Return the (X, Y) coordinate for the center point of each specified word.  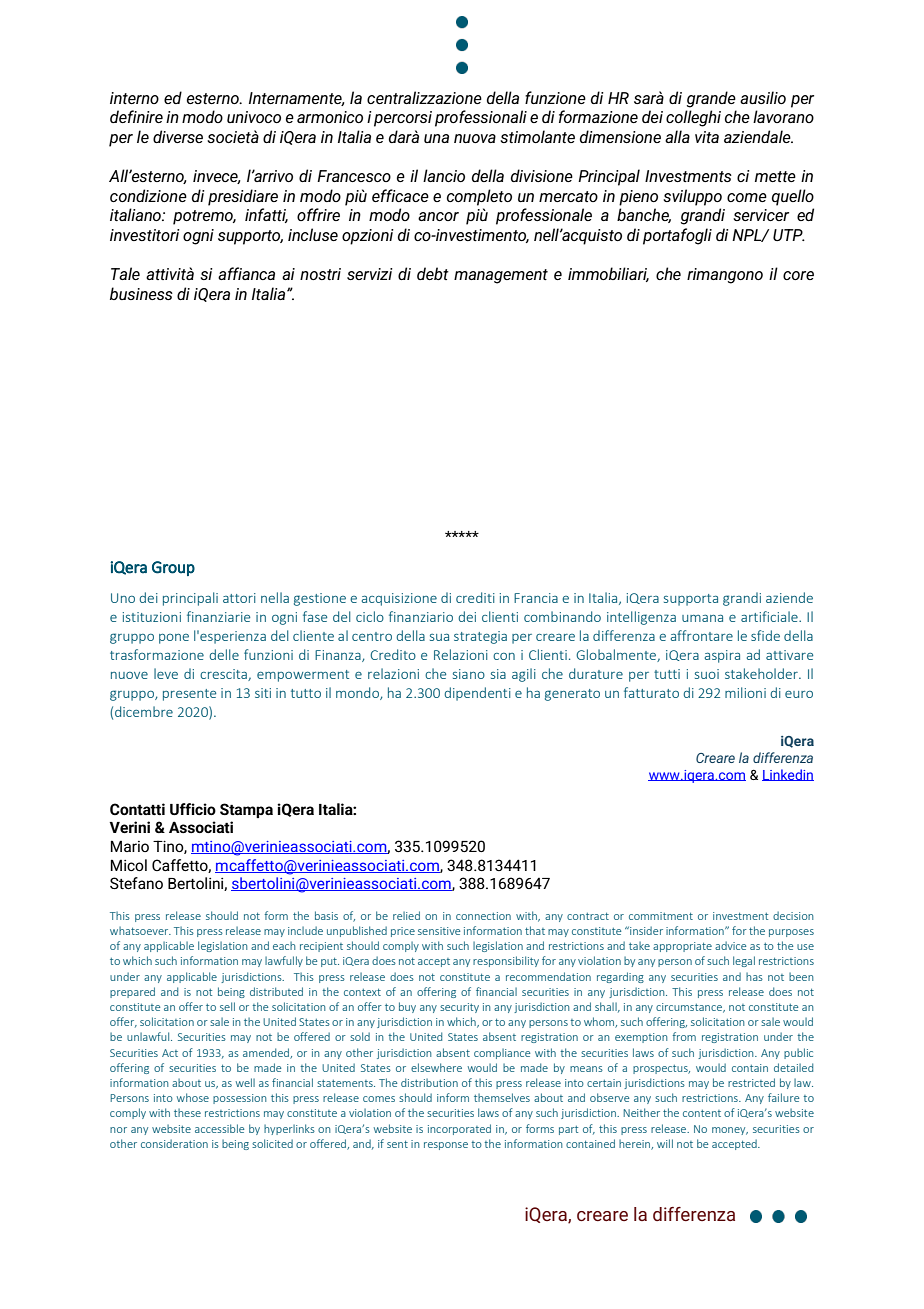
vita (707, 137)
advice (730, 945)
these (187, 1113)
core (798, 275)
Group (173, 568)
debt (433, 273)
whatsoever (140, 931)
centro (372, 636)
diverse (178, 136)
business (141, 293)
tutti (667, 674)
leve (166, 673)
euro (799, 694)
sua (439, 637)
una (436, 138)
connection (483, 916)
